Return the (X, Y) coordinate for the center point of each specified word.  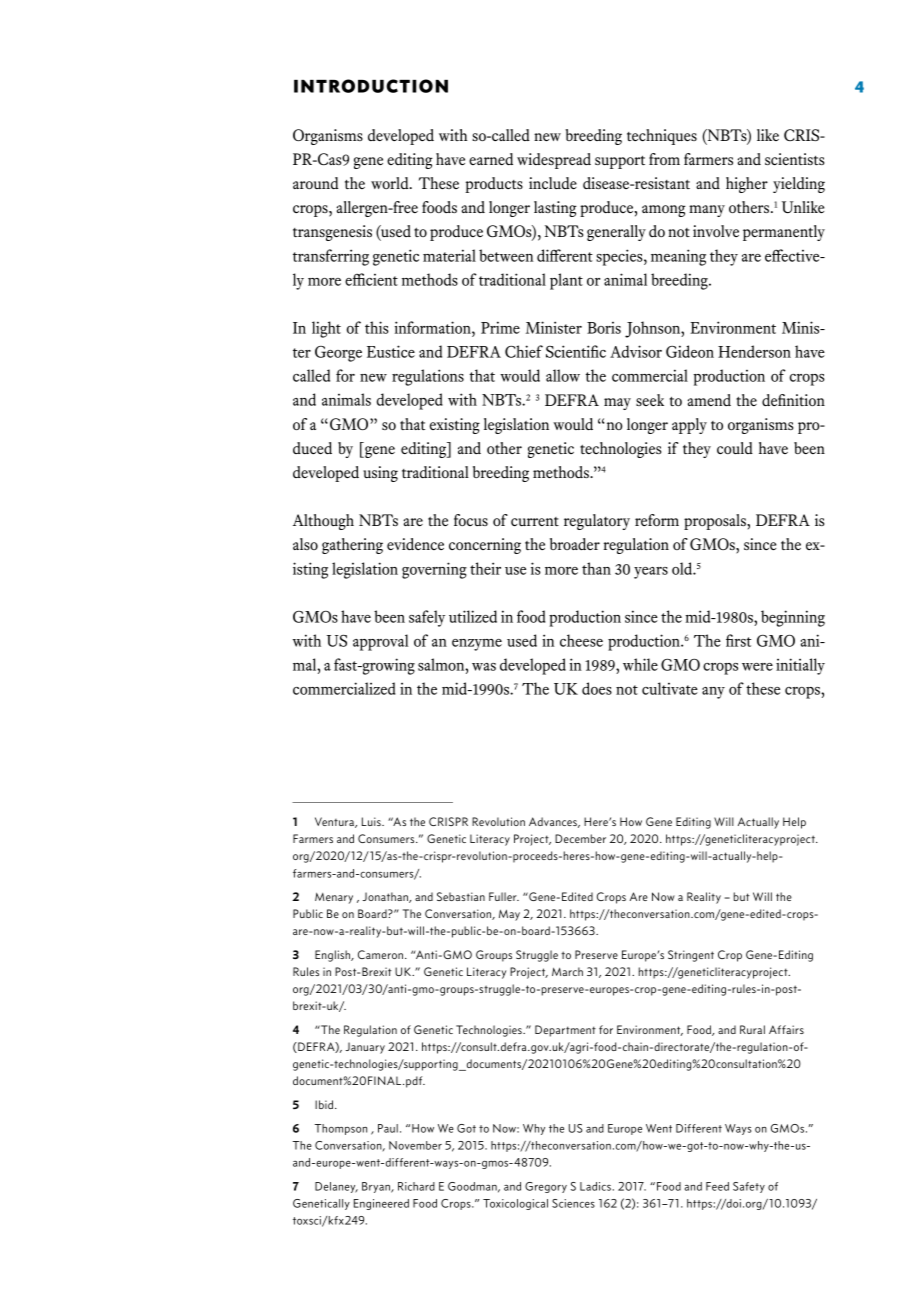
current (535, 521)
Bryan (377, 1187)
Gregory (546, 1187)
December (580, 838)
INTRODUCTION (371, 86)
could (735, 448)
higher (747, 185)
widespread (554, 161)
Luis (372, 821)
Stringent (691, 956)
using (380, 474)
